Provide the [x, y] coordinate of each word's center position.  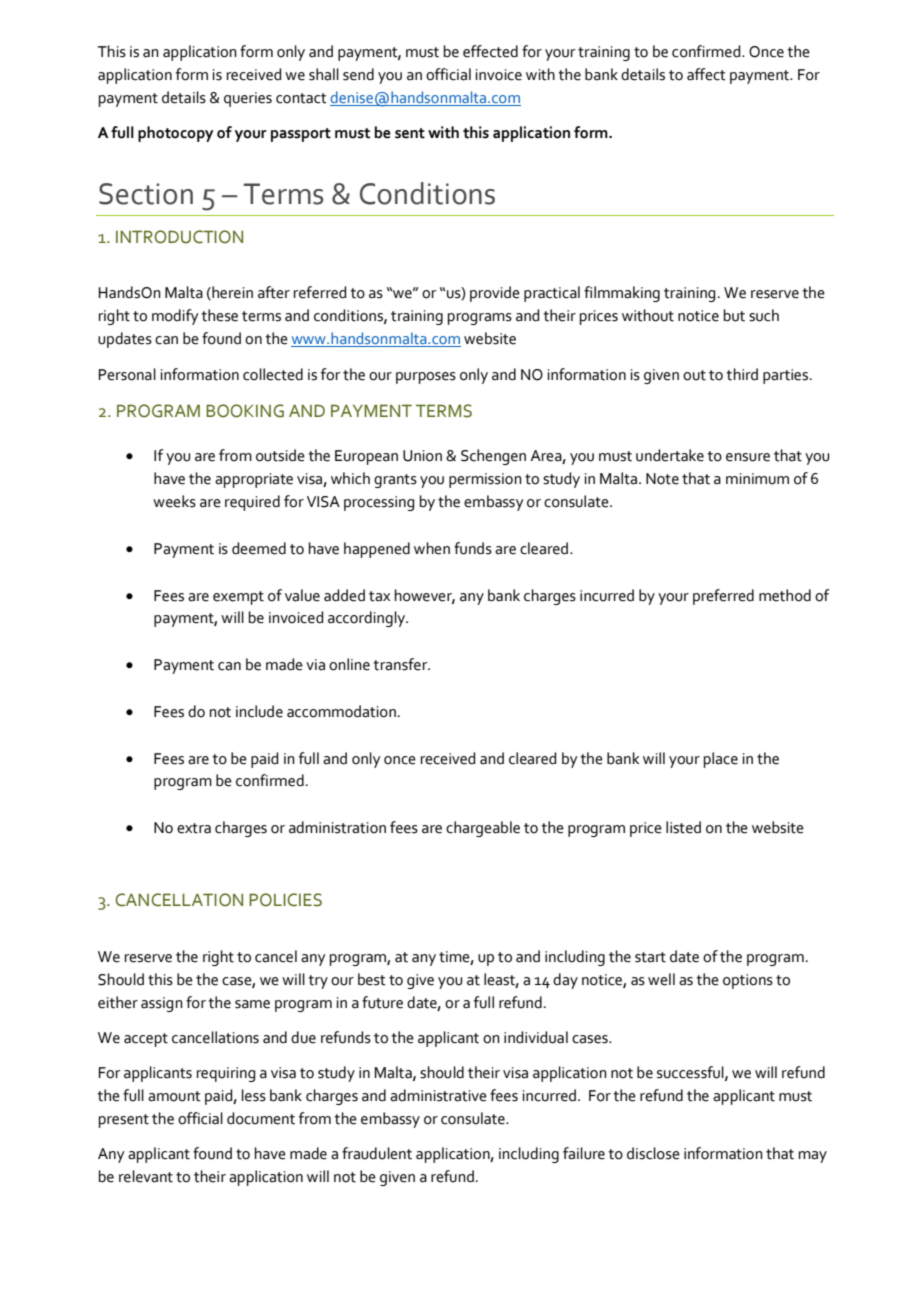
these [219, 315]
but [734, 315]
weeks [174, 501]
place [721, 760]
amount [174, 1096]
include [259, 711]
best [372, 979]
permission [485, 480]
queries [248, 99]
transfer [401, 664]
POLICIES [285, 900]
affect [706, 74]
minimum [757, 479]
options [748, 981]
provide [495, 294]
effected [490, 51]
